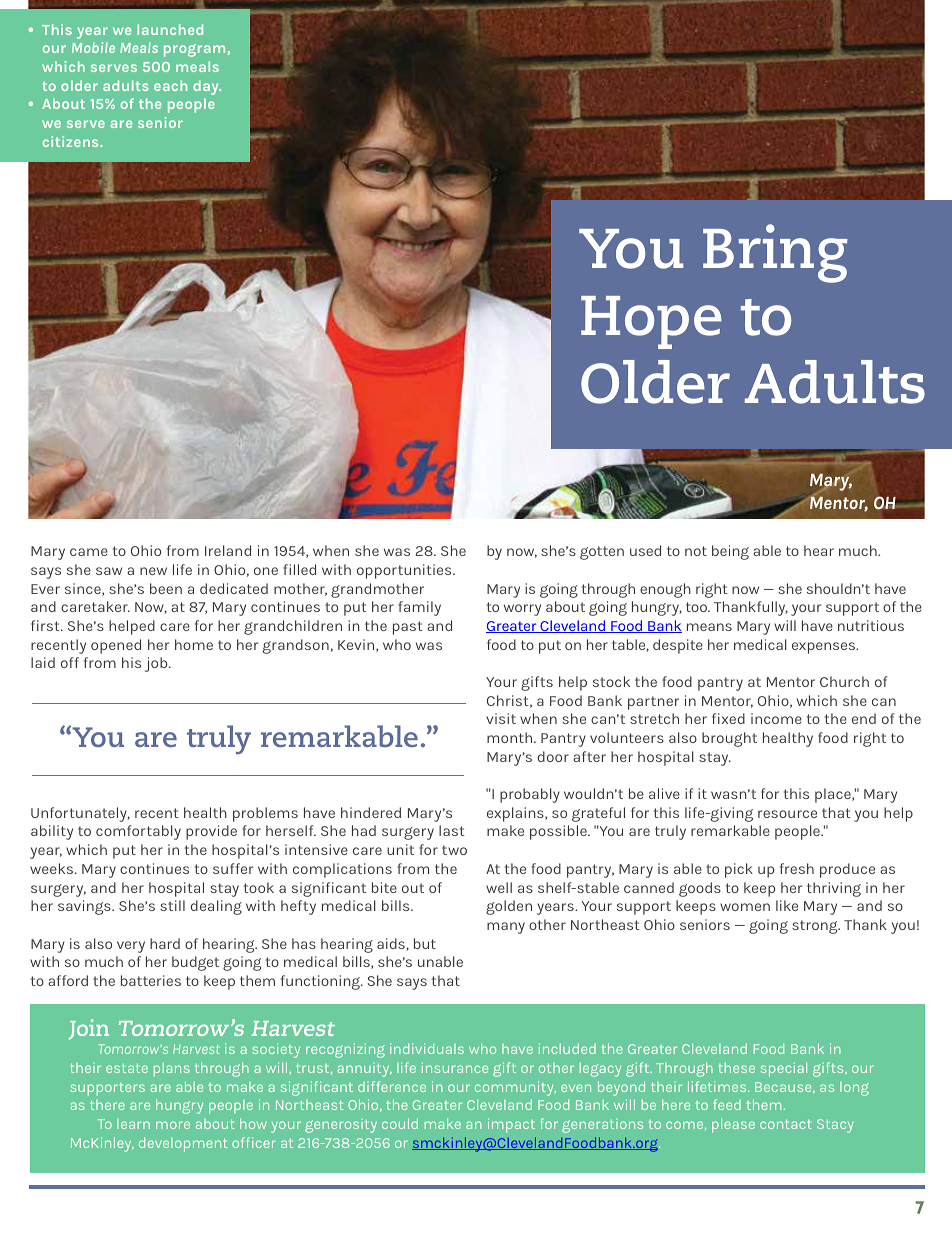  What do you see at coordinates (138, 832) in the screenshot?
I see `comfortably` at bounding box center [138, 832].
